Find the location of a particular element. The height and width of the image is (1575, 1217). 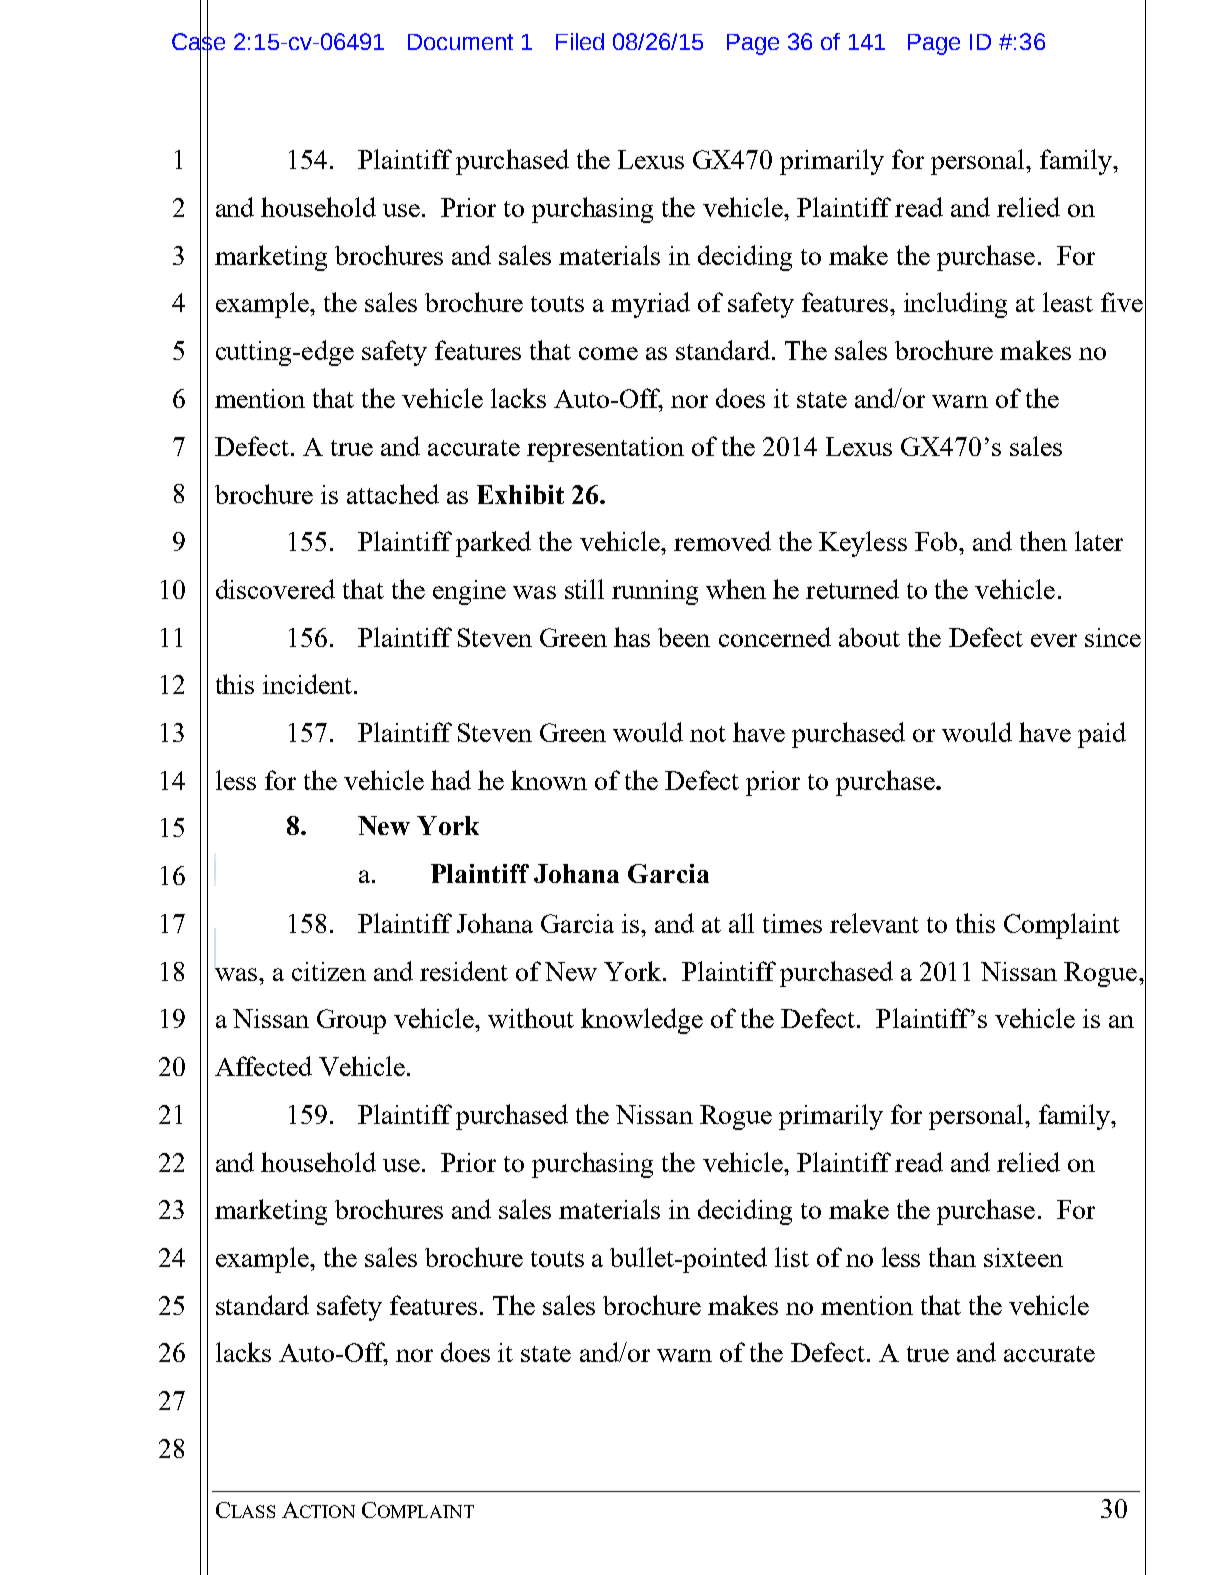

Case is located at coordinates (198, 41).
